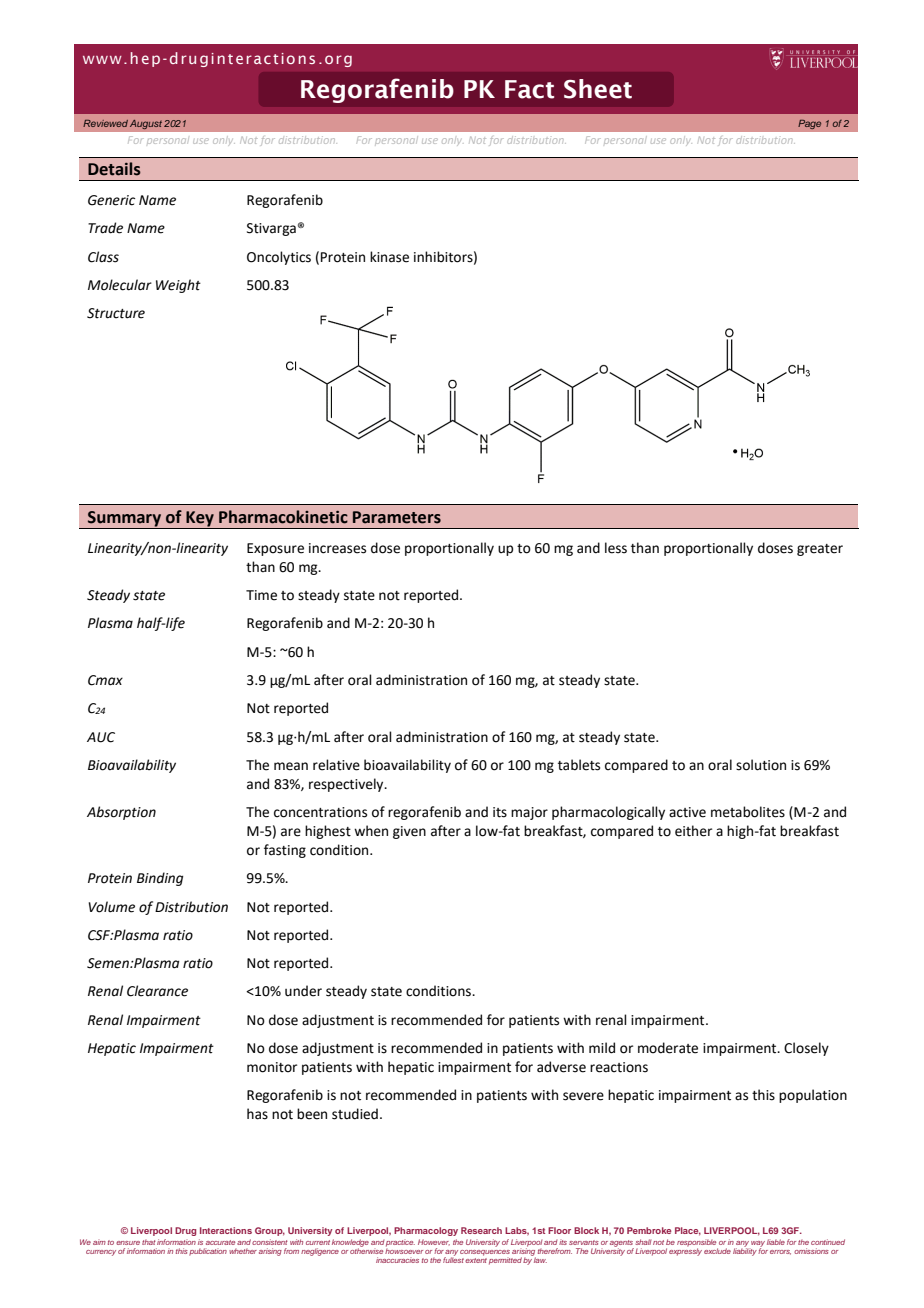  Describe the element at coordinates (220, 1242) in the page. I see `accurate` at that location.
